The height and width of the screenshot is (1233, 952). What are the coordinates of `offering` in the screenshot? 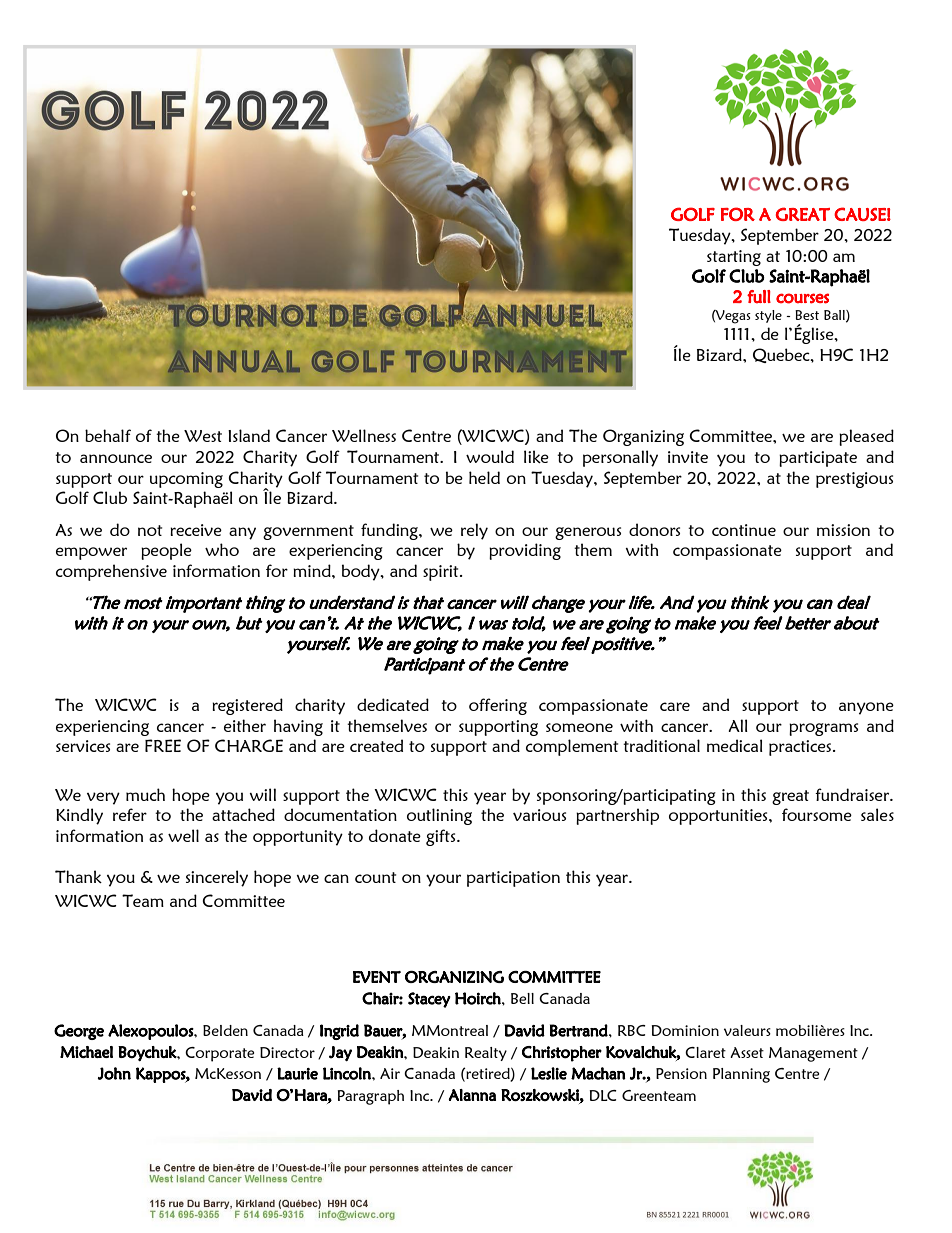 It's located at (498, 706).
